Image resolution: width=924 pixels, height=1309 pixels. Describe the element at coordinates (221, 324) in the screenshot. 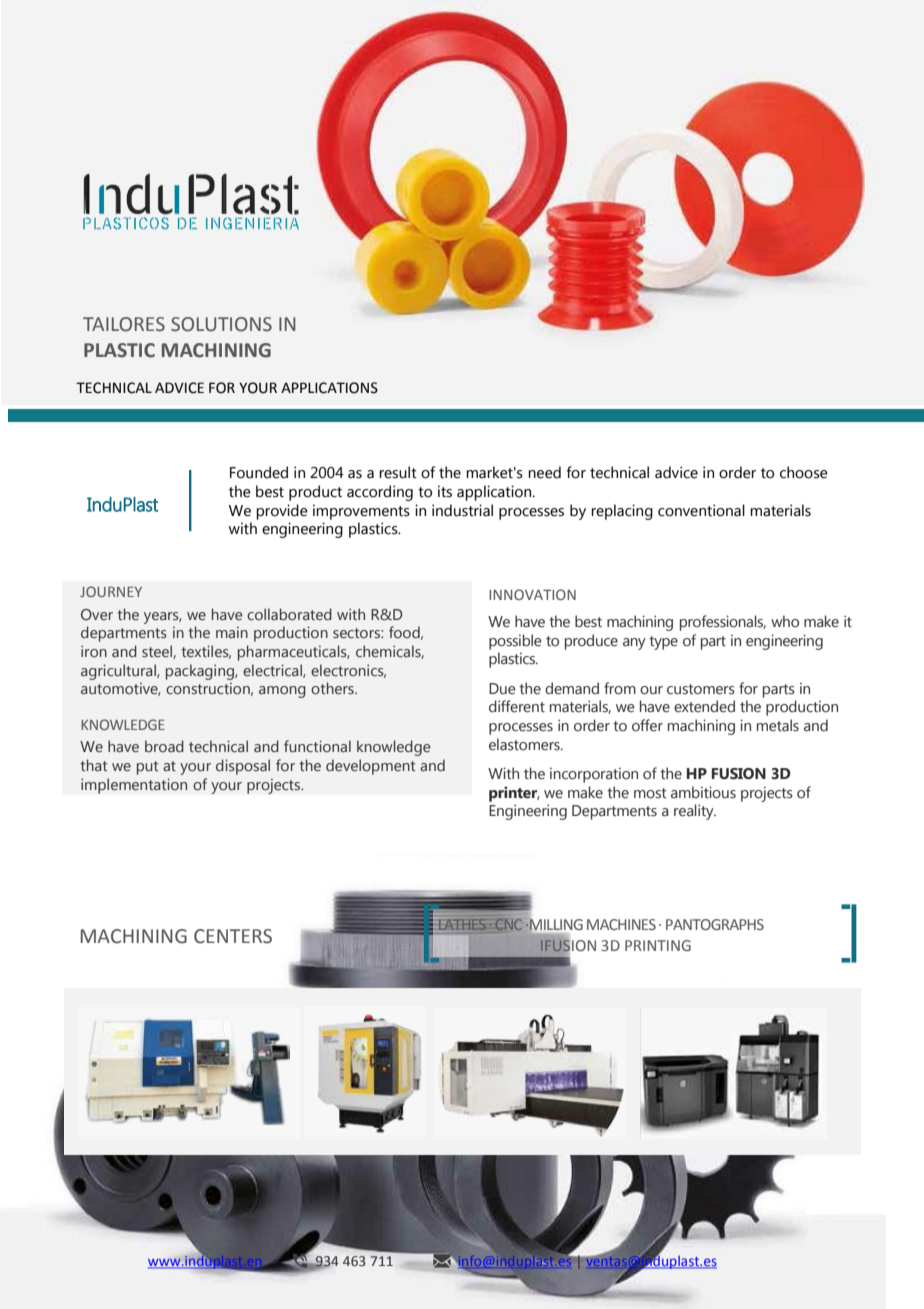

I see `SOLUTIONS` at that location.
